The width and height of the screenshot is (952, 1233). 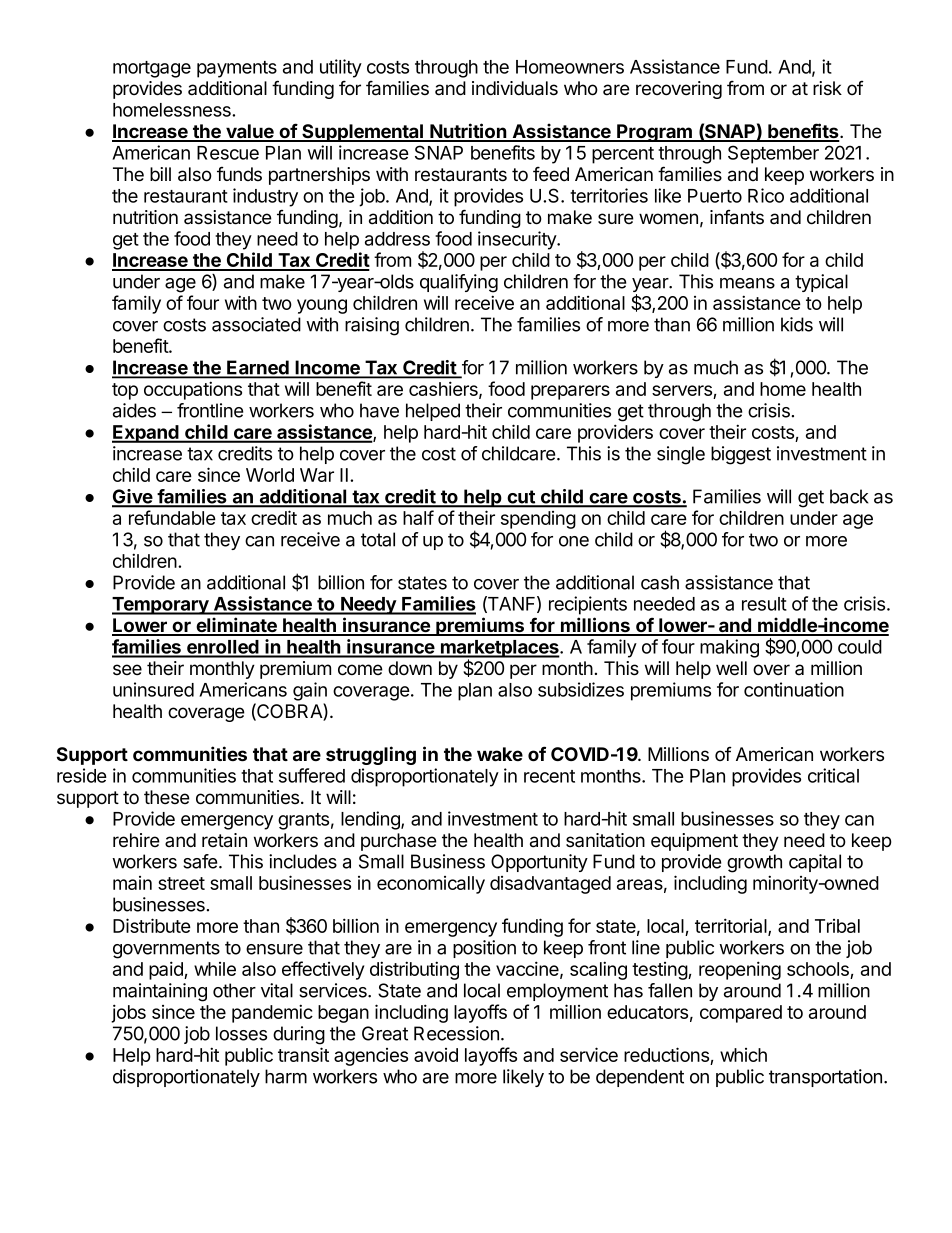 I want to click on result, so click(x=764, y=604).
